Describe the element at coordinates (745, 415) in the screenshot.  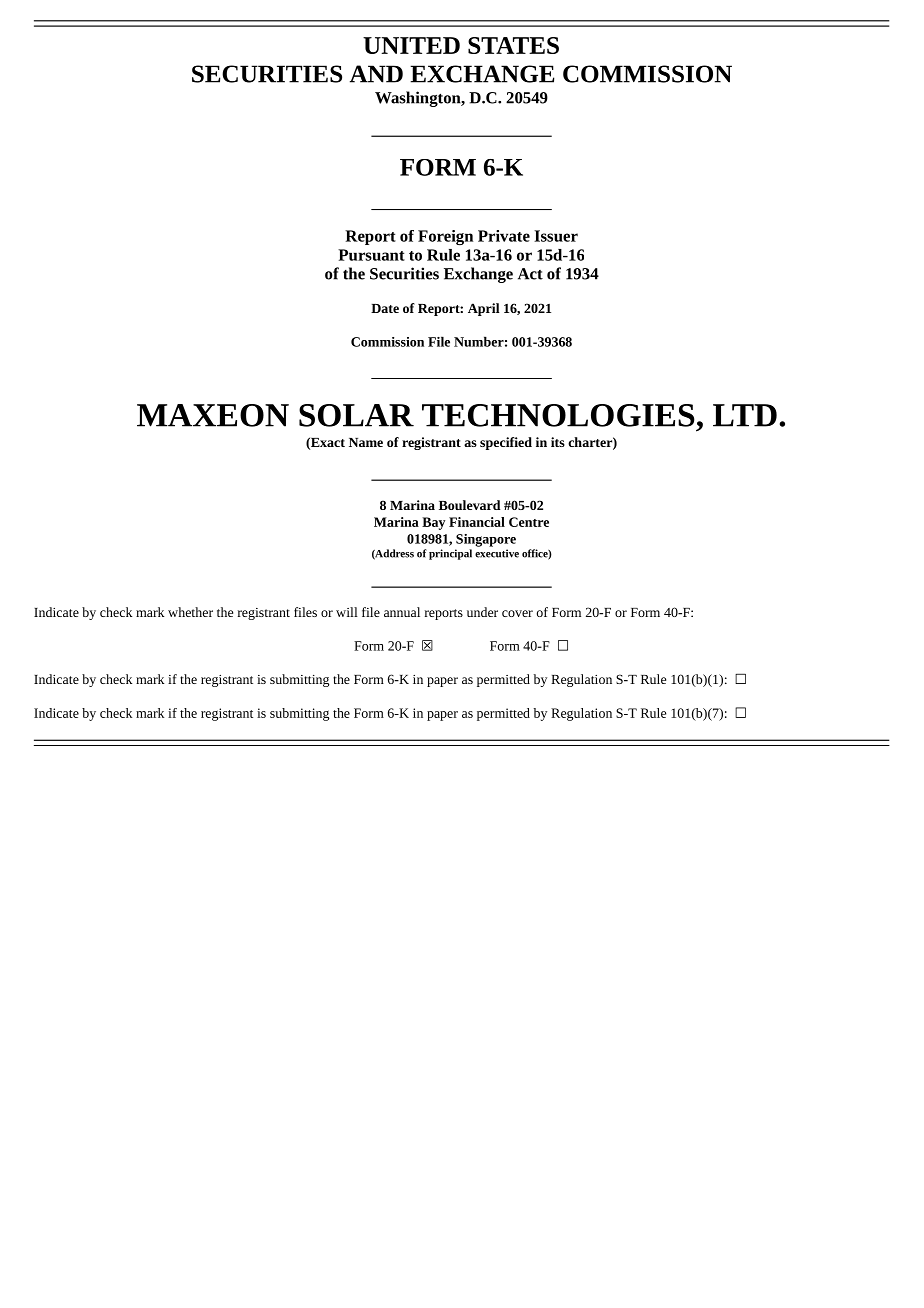
I see `LTD` at that location.
